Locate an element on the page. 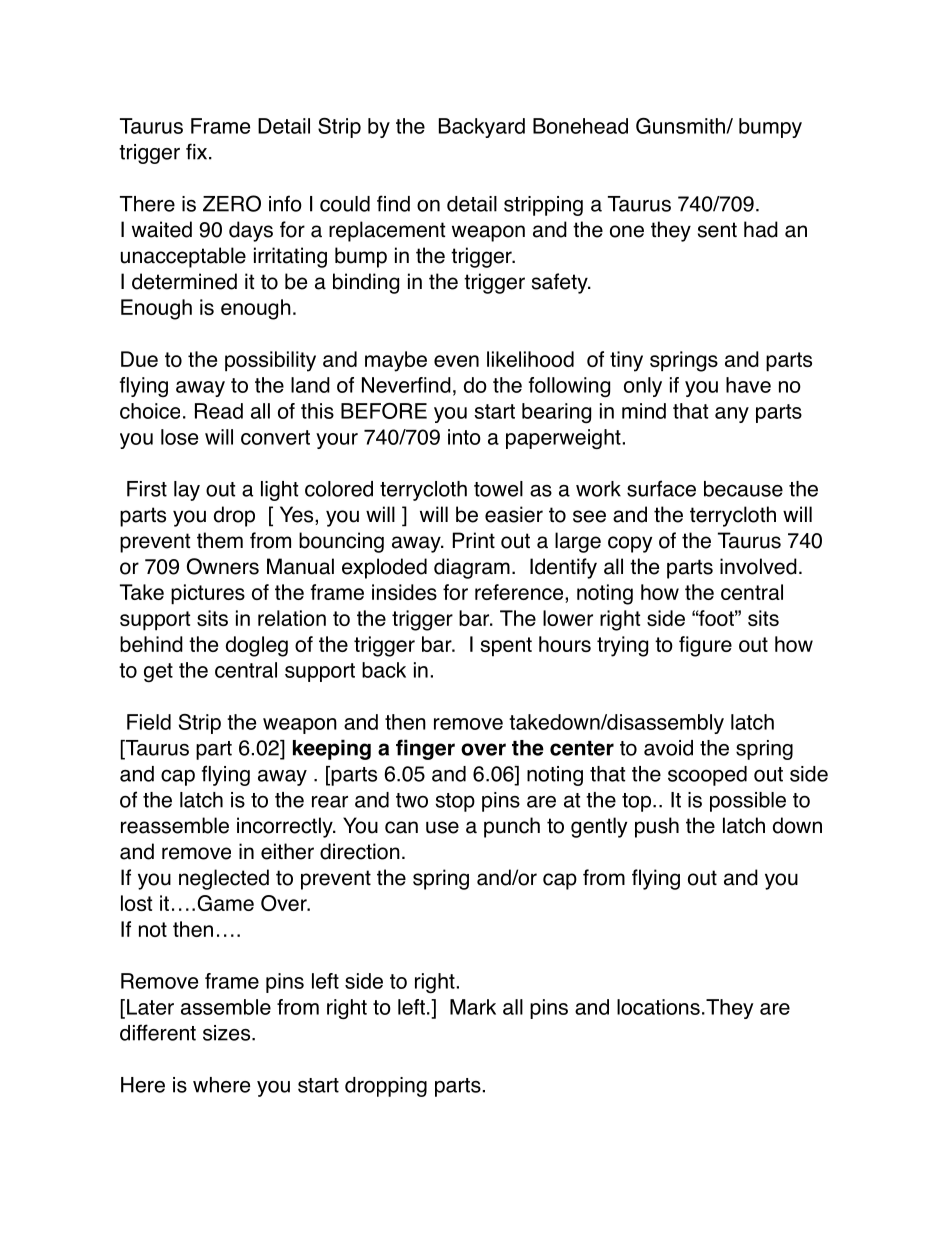 This document has width=952, height=1233. Gunsmith is located at coordinates (681, 126).
